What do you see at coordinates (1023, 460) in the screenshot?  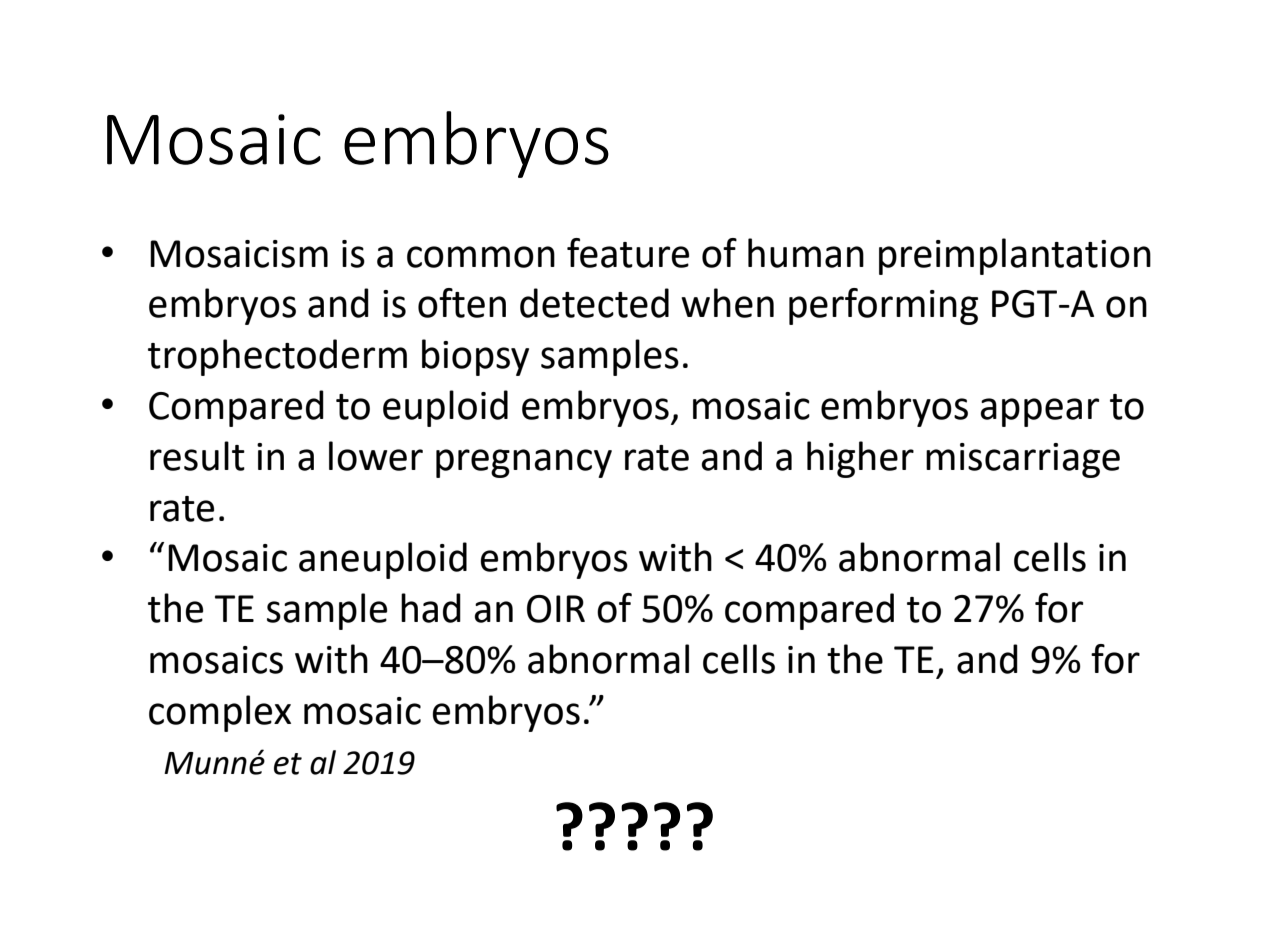 I see `miscarriage` at bounding box center [1023, 460].
